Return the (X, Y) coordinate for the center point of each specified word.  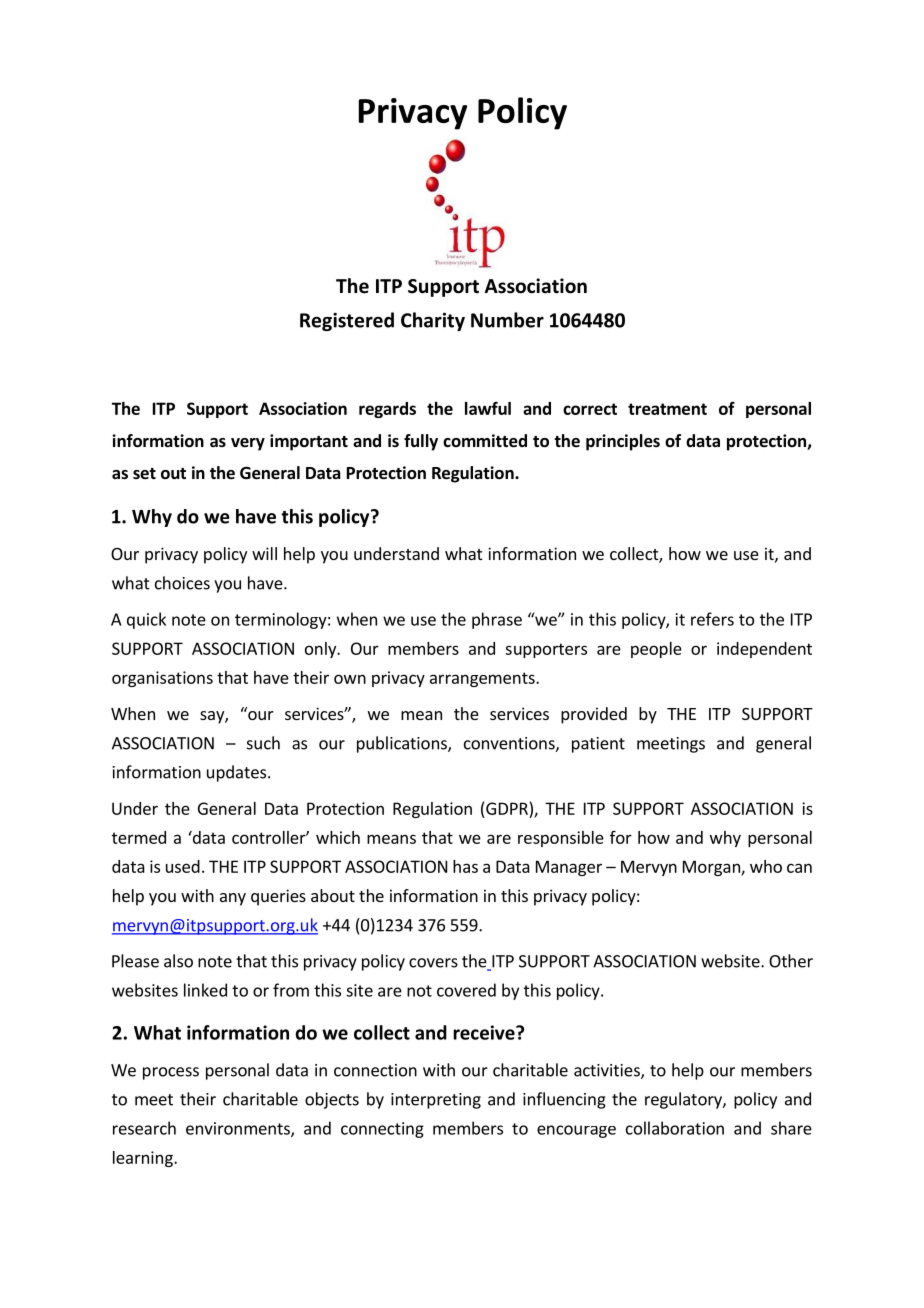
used (183, 866)
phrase (497, 620)
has (465, 866)
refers (712, 619)
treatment (667, 409)
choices (182, 583)
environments (239, 1129)
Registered (347, 321)
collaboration (675, 1128)
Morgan (712, 868)
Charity (433, 321)
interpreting (436, 1101)
